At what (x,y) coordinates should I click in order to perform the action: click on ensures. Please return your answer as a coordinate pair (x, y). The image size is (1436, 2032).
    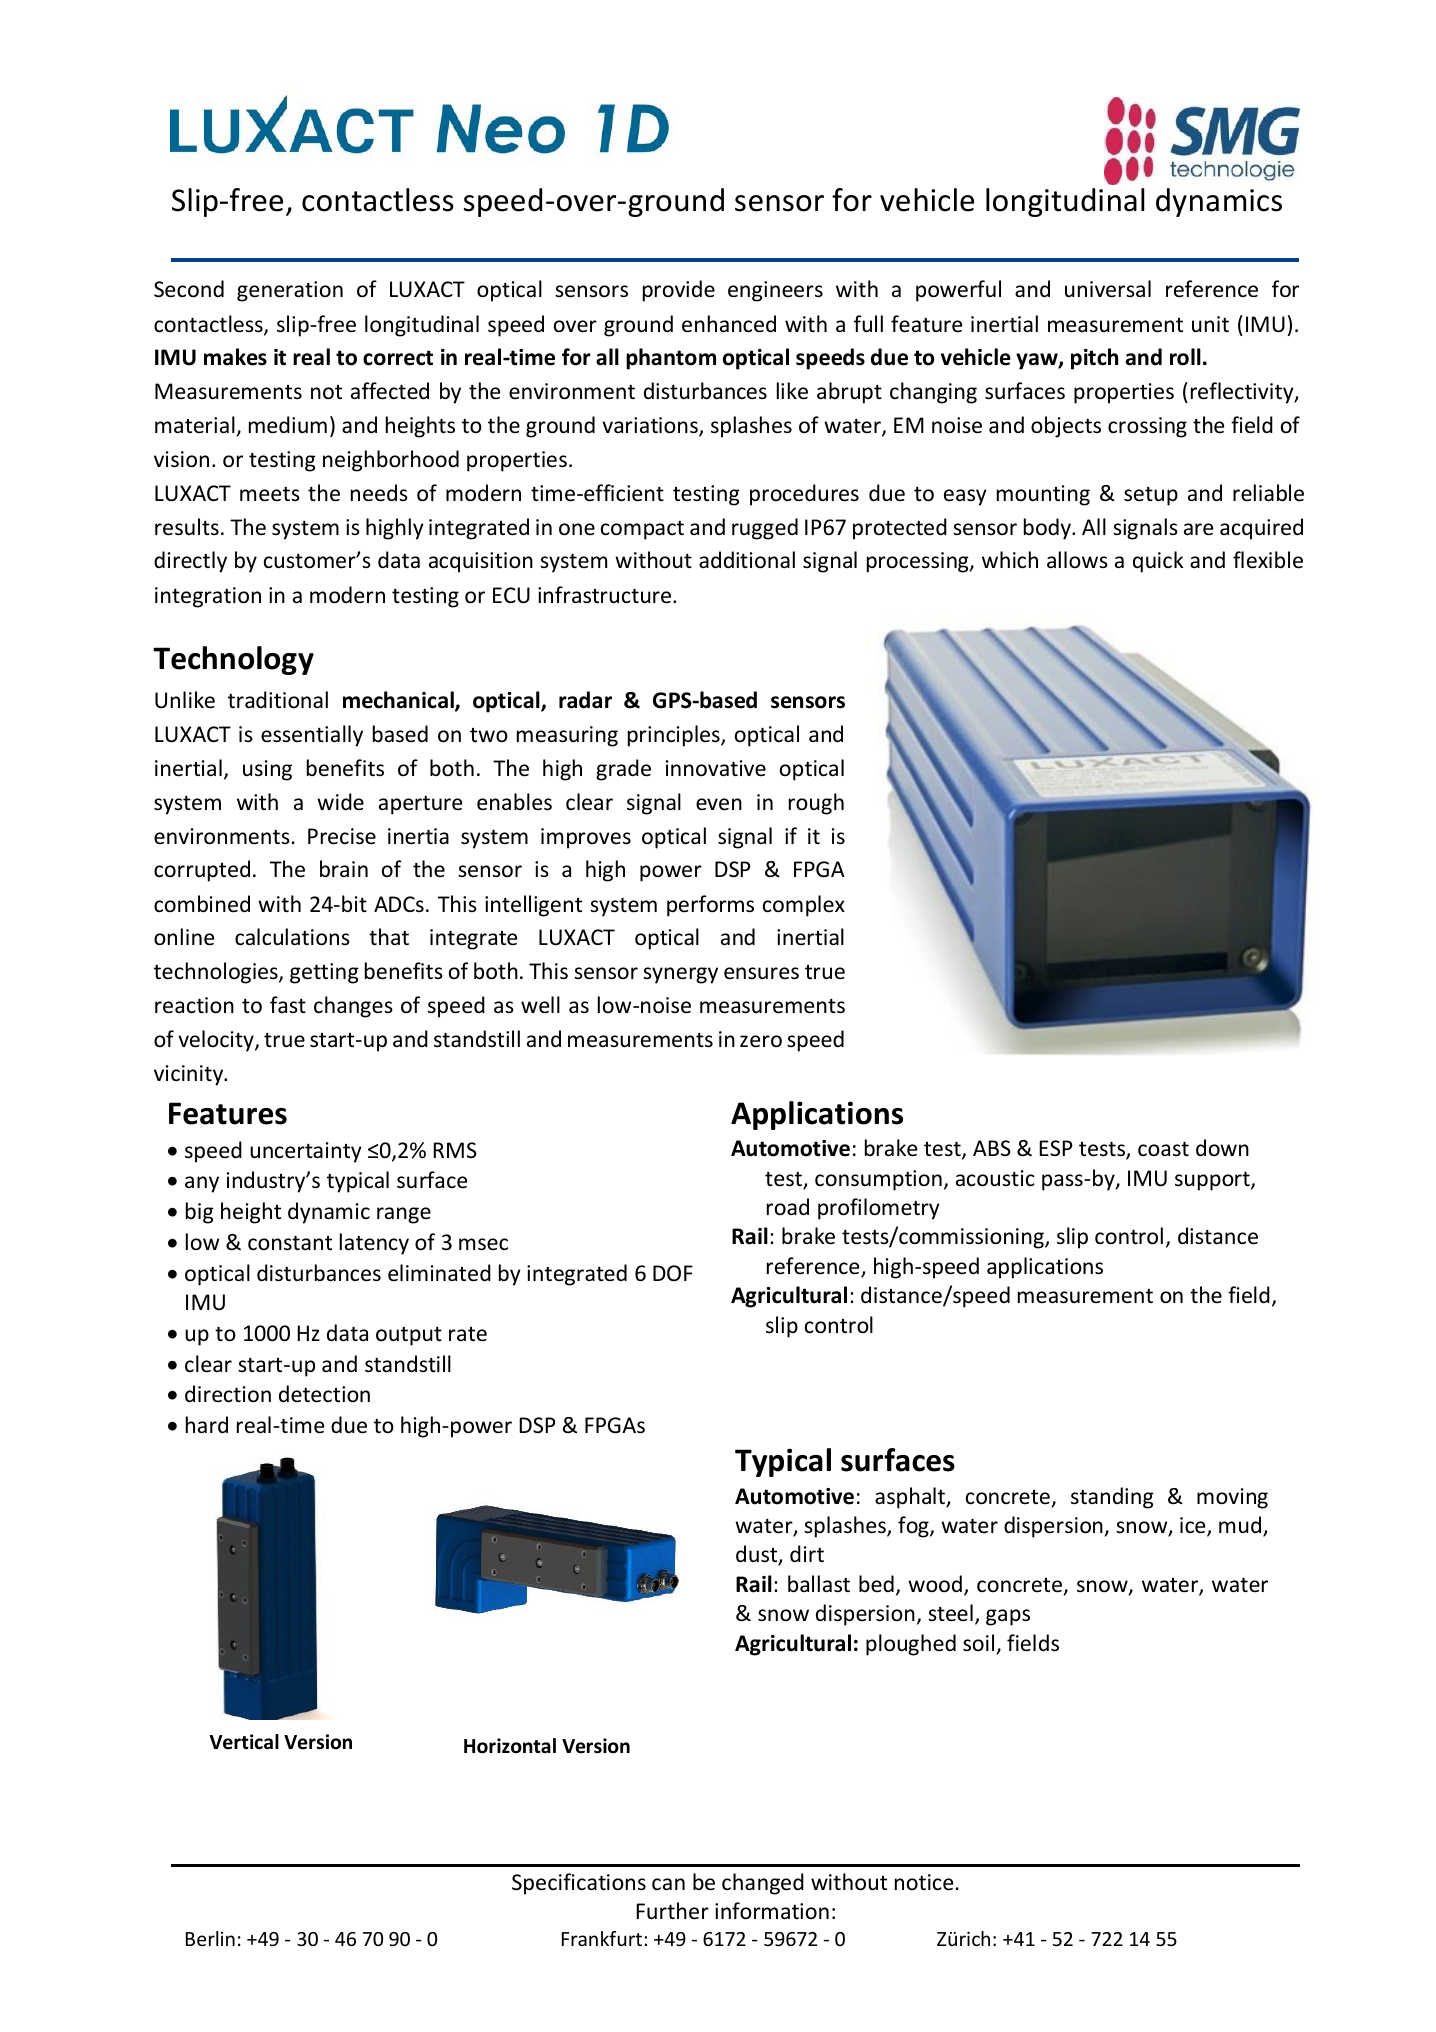
    Looking at the image, I should click on (761, 973).
